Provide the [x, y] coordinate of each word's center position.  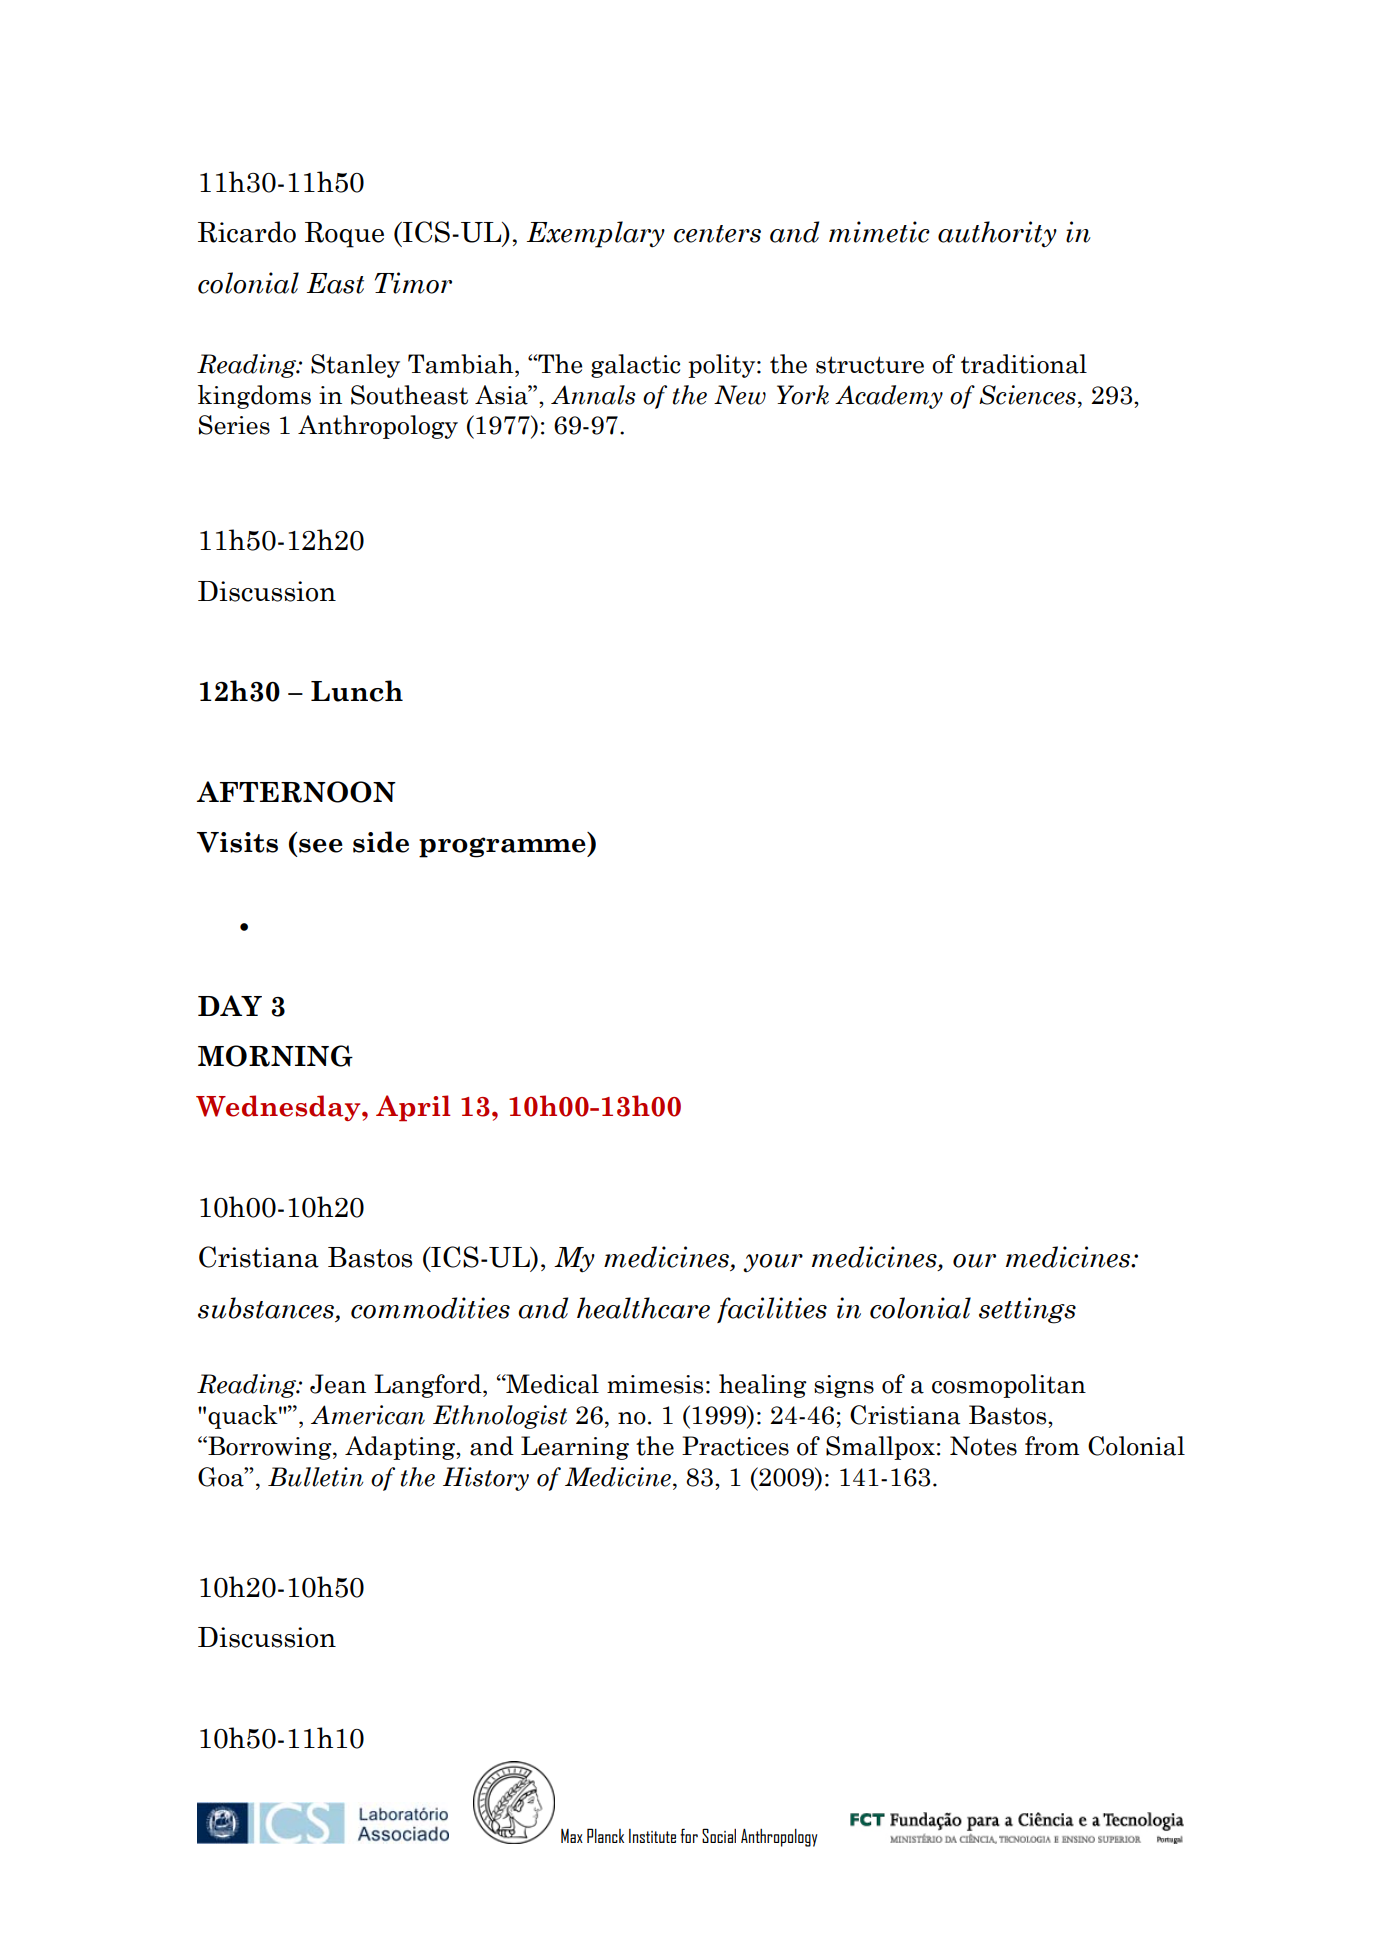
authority [997, 234]
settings [1027, 1310]
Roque [344, 235]
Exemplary [596, 234]
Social [719, 1835]
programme [503, 847]
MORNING [275, 1056]
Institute [652, 1836]
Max [572, 1836]
